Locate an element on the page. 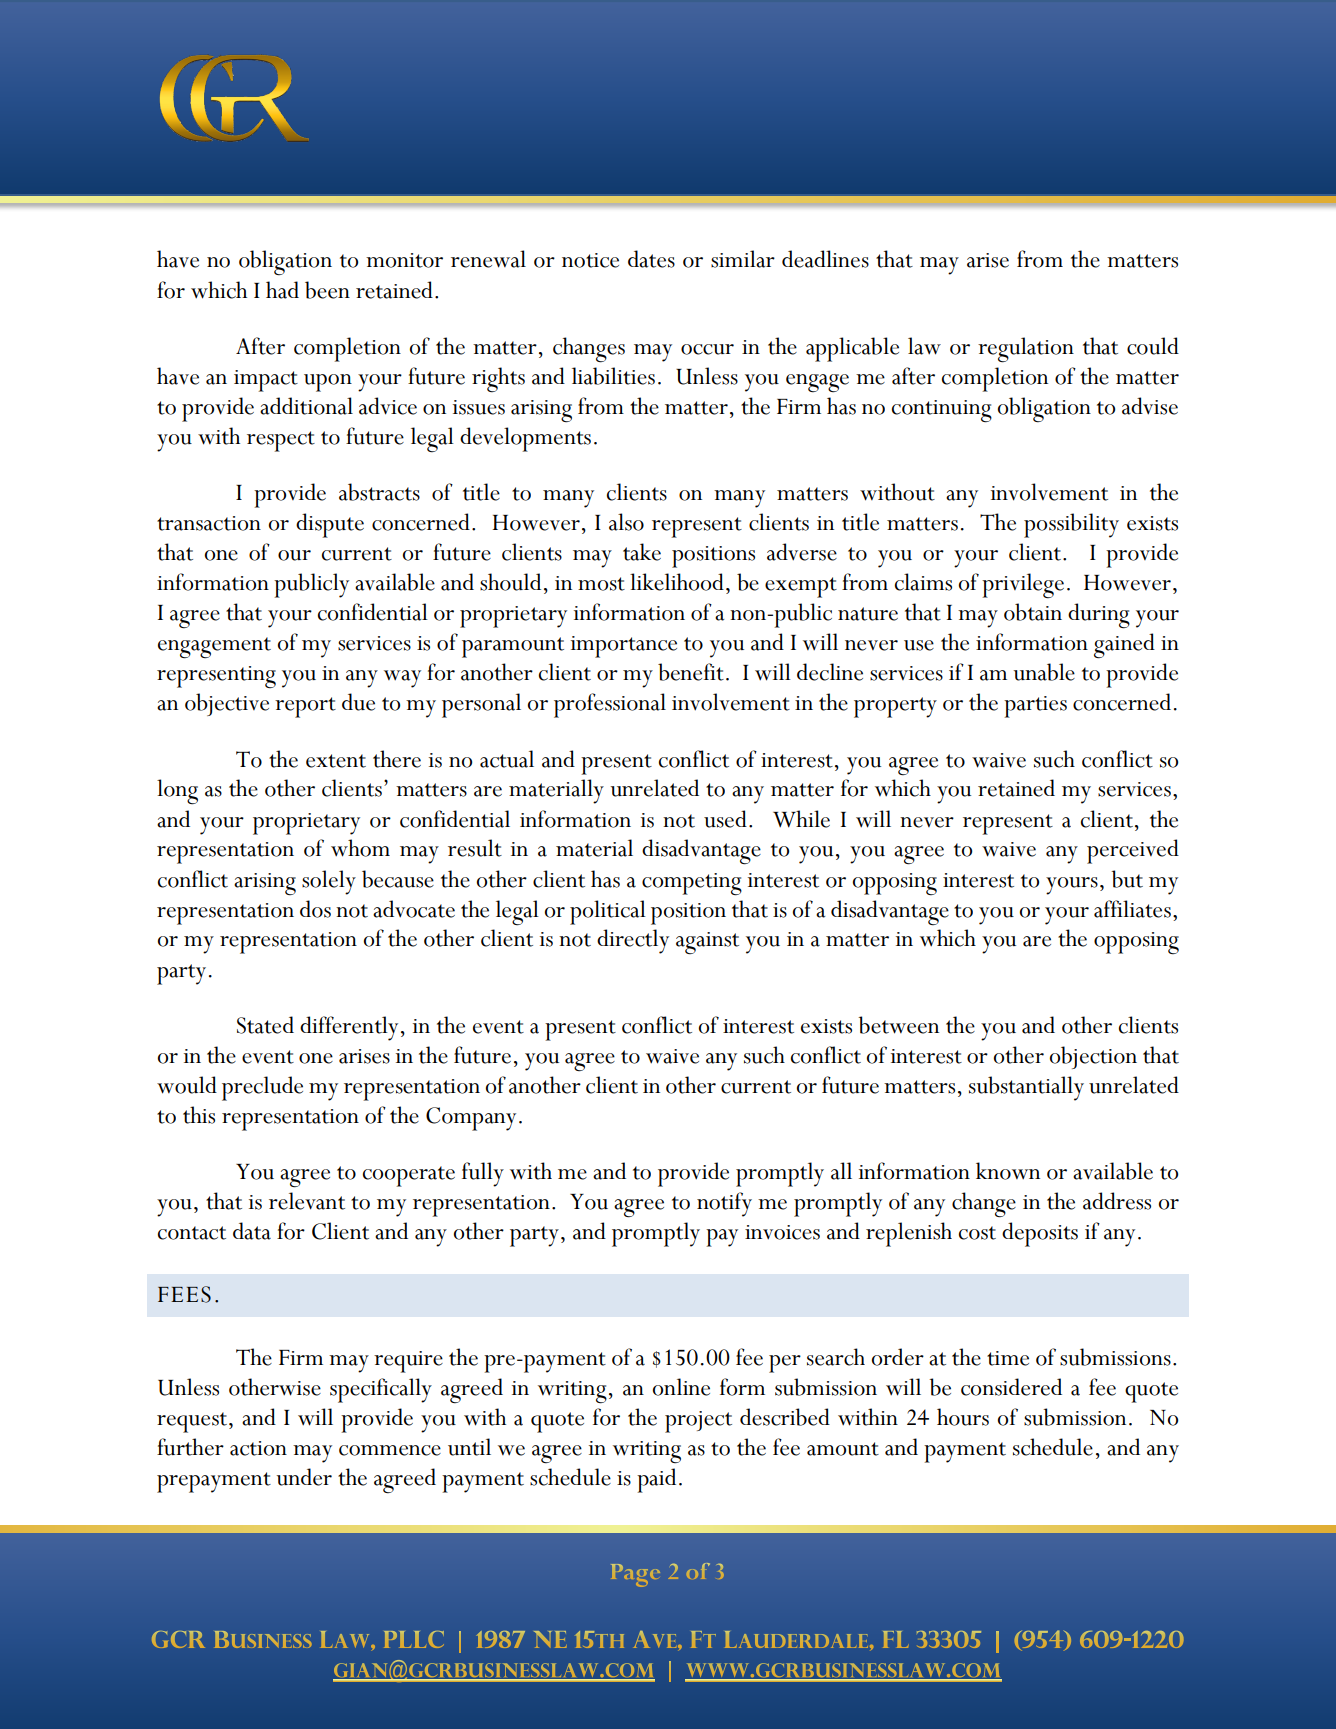  substantially is located at coordinates (1026, 1088).
